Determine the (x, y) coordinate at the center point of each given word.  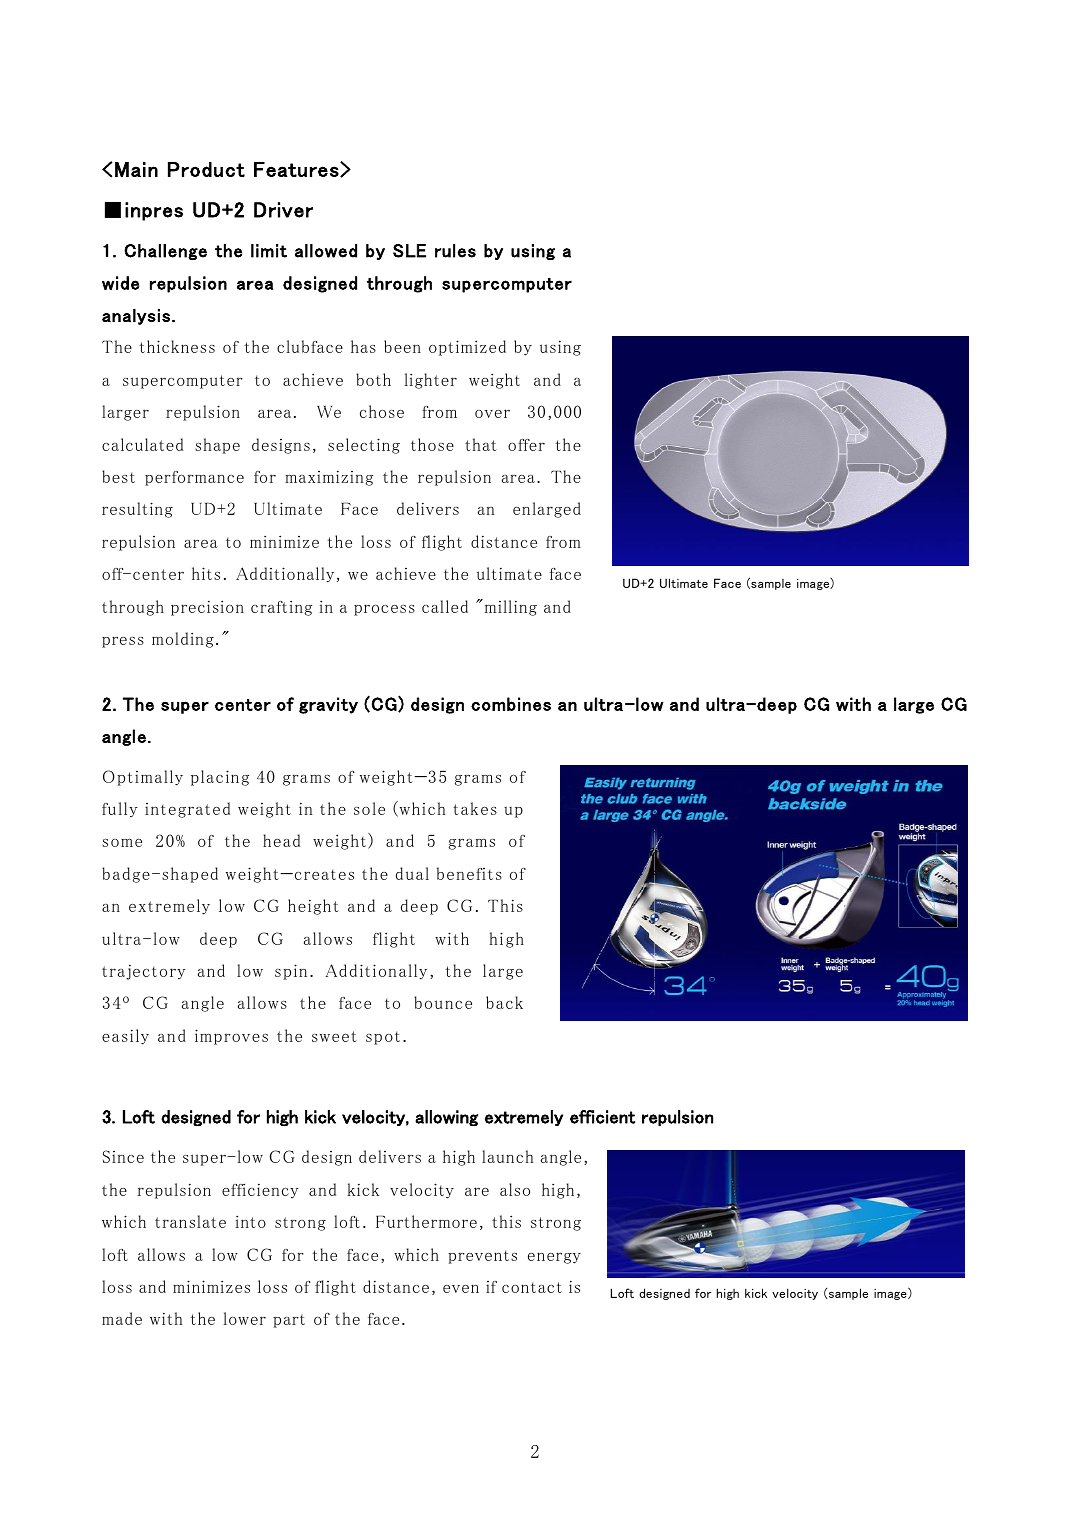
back (504, 1002)
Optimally (143, 778)
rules (455, 251)
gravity (328, 705)
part (289, 1321)
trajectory (144, 972)
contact (532, 1287)
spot (383, 1038)
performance (194, 478)
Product (206, 169)
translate (190, 1221)
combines (511, 704)
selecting (364, 446)
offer (526, 445)
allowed (326, 251)
